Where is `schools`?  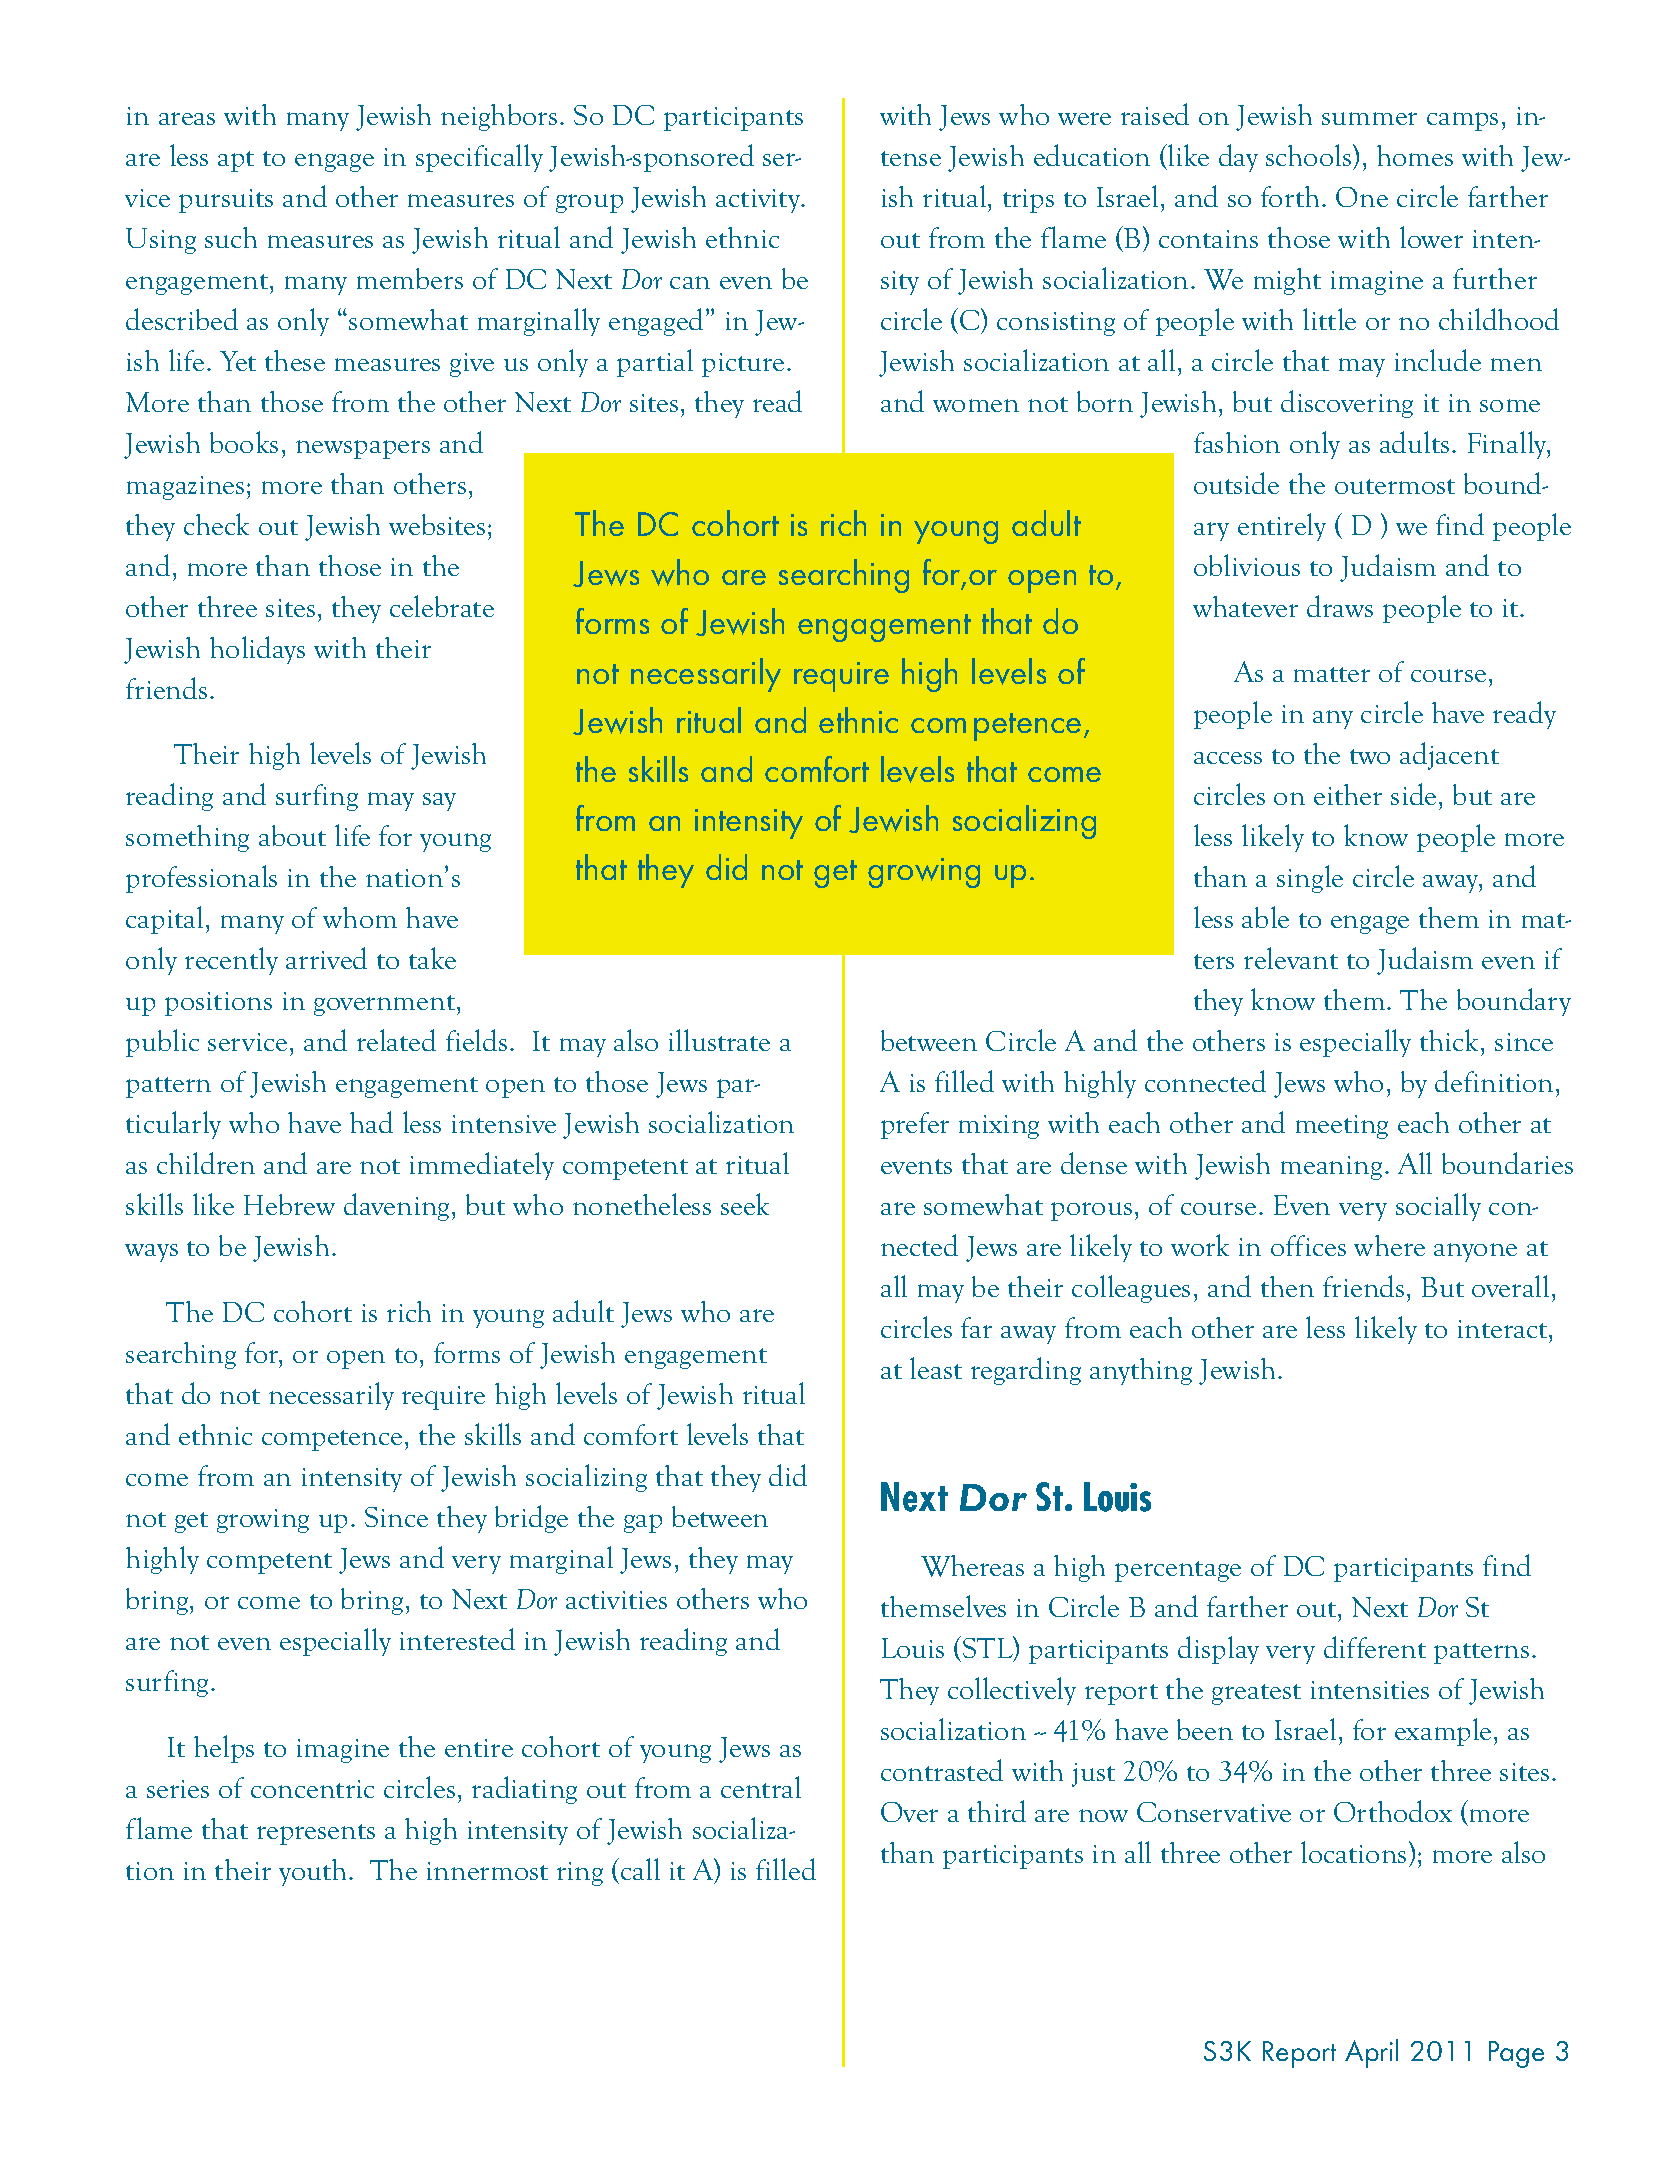
schools is located at coordinates (1310, 155).
